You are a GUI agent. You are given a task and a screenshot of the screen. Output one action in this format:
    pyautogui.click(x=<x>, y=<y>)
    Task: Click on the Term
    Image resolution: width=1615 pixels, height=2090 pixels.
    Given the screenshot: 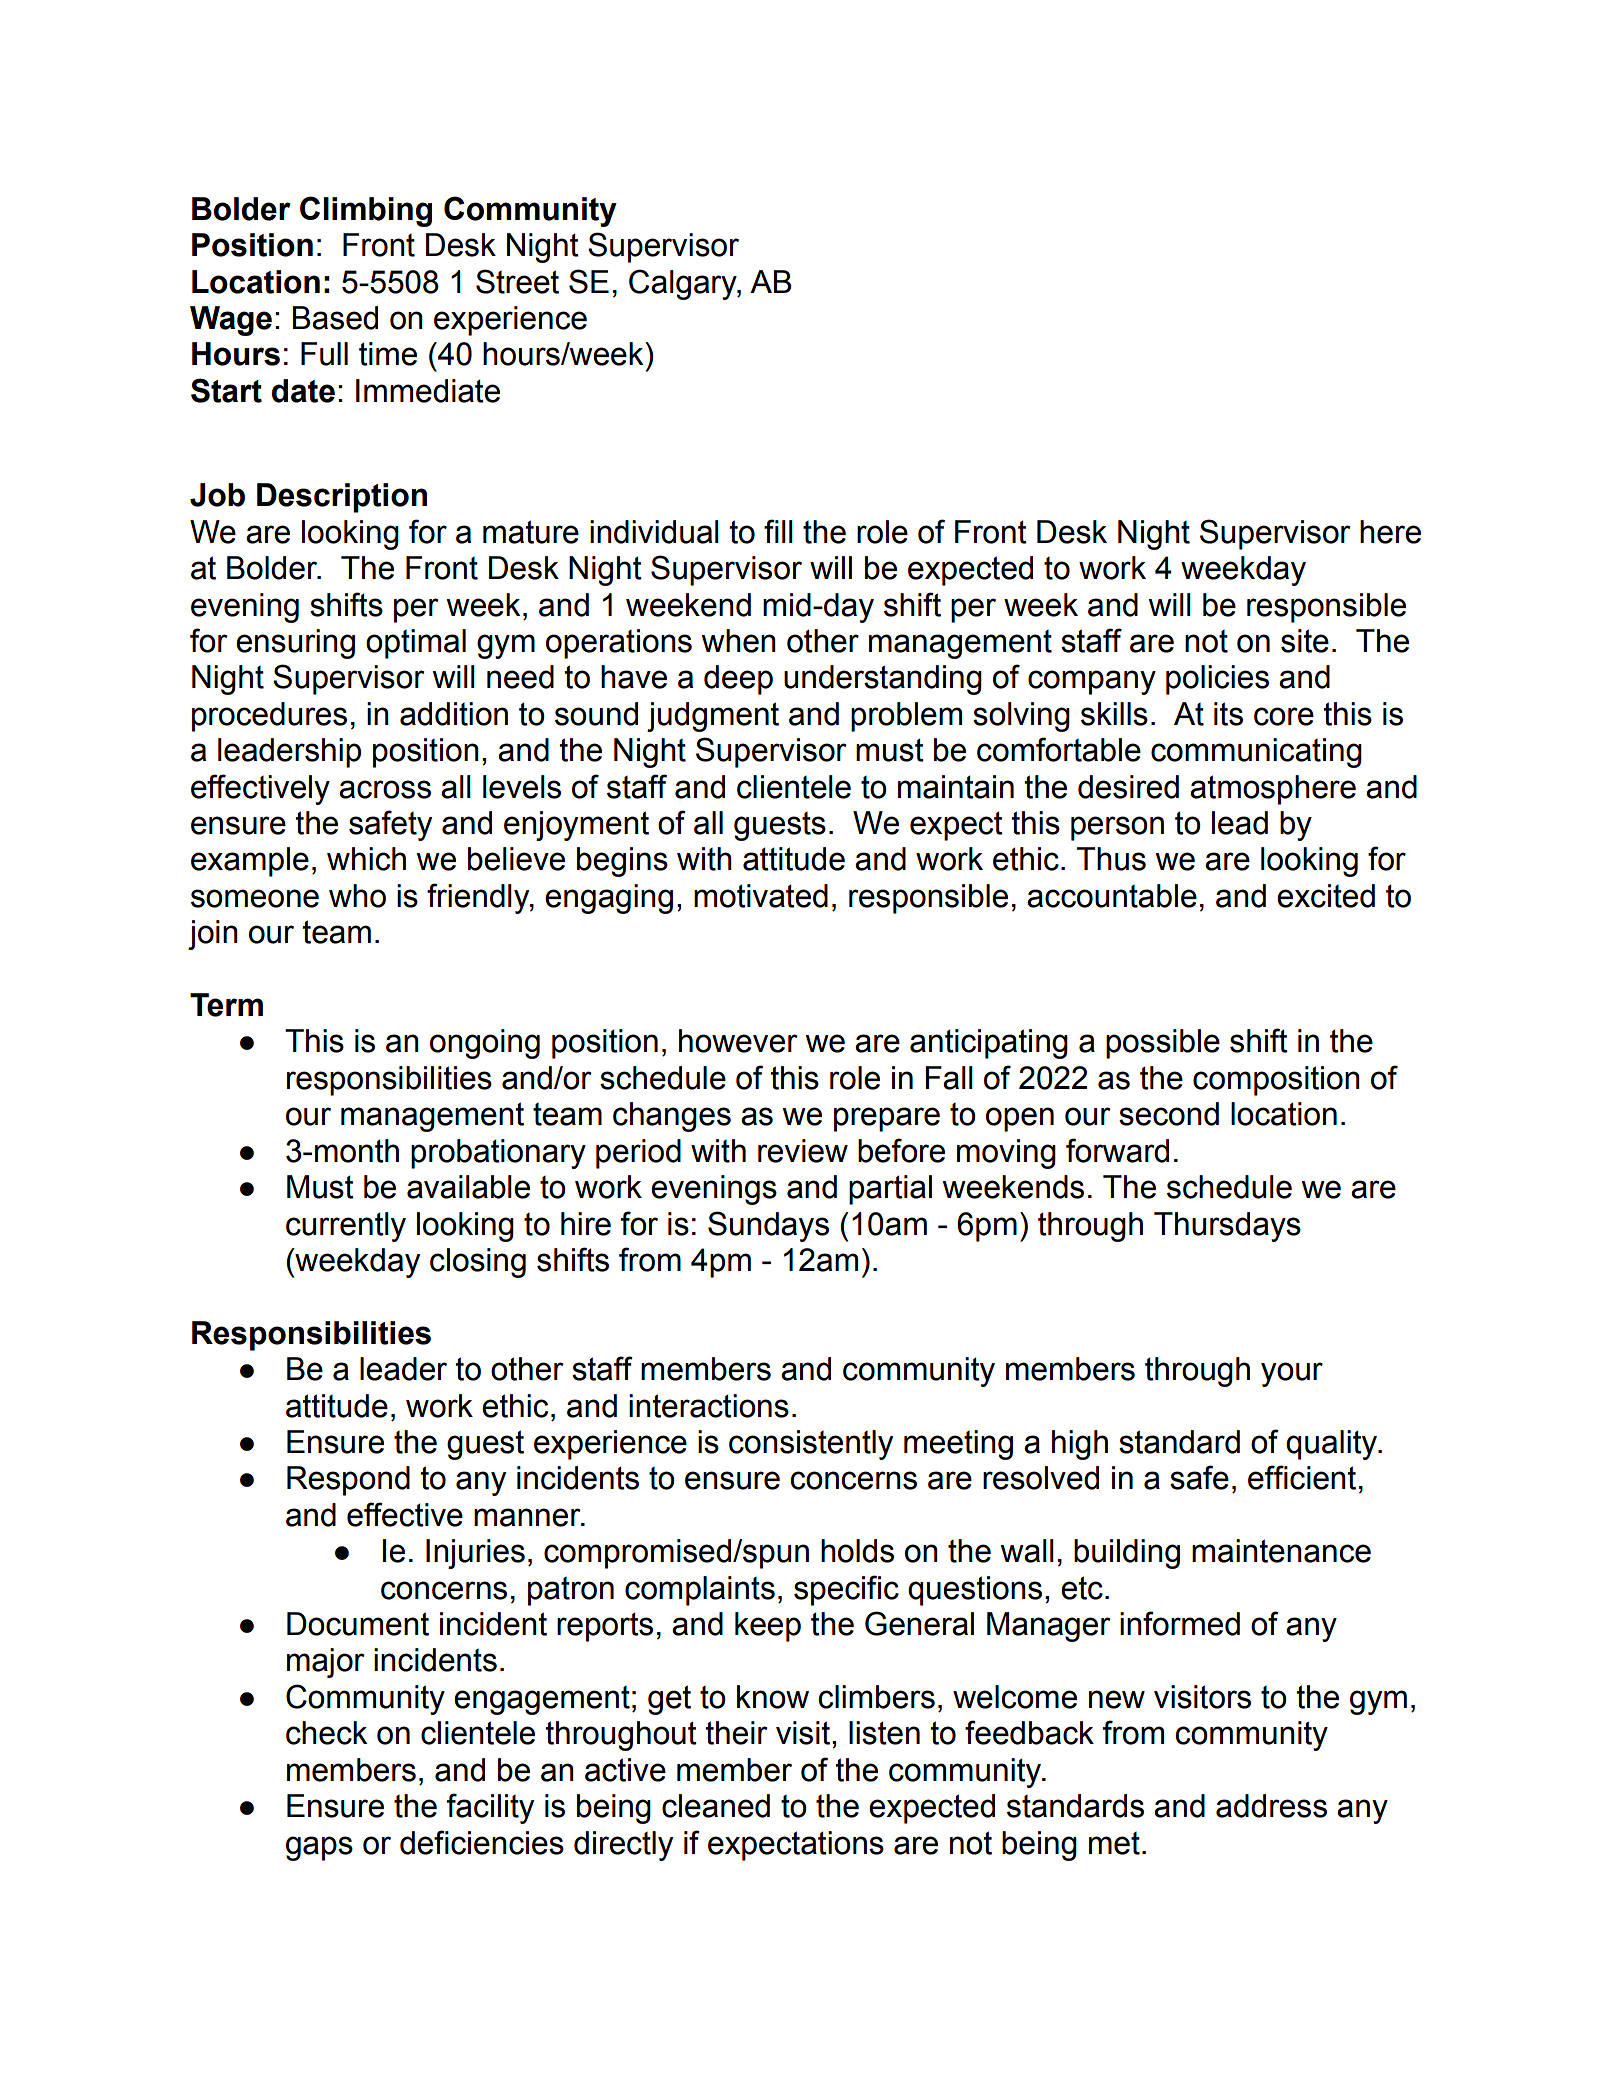 What is the action you would take?
    pyautogui.click(x=226, y=1005)
